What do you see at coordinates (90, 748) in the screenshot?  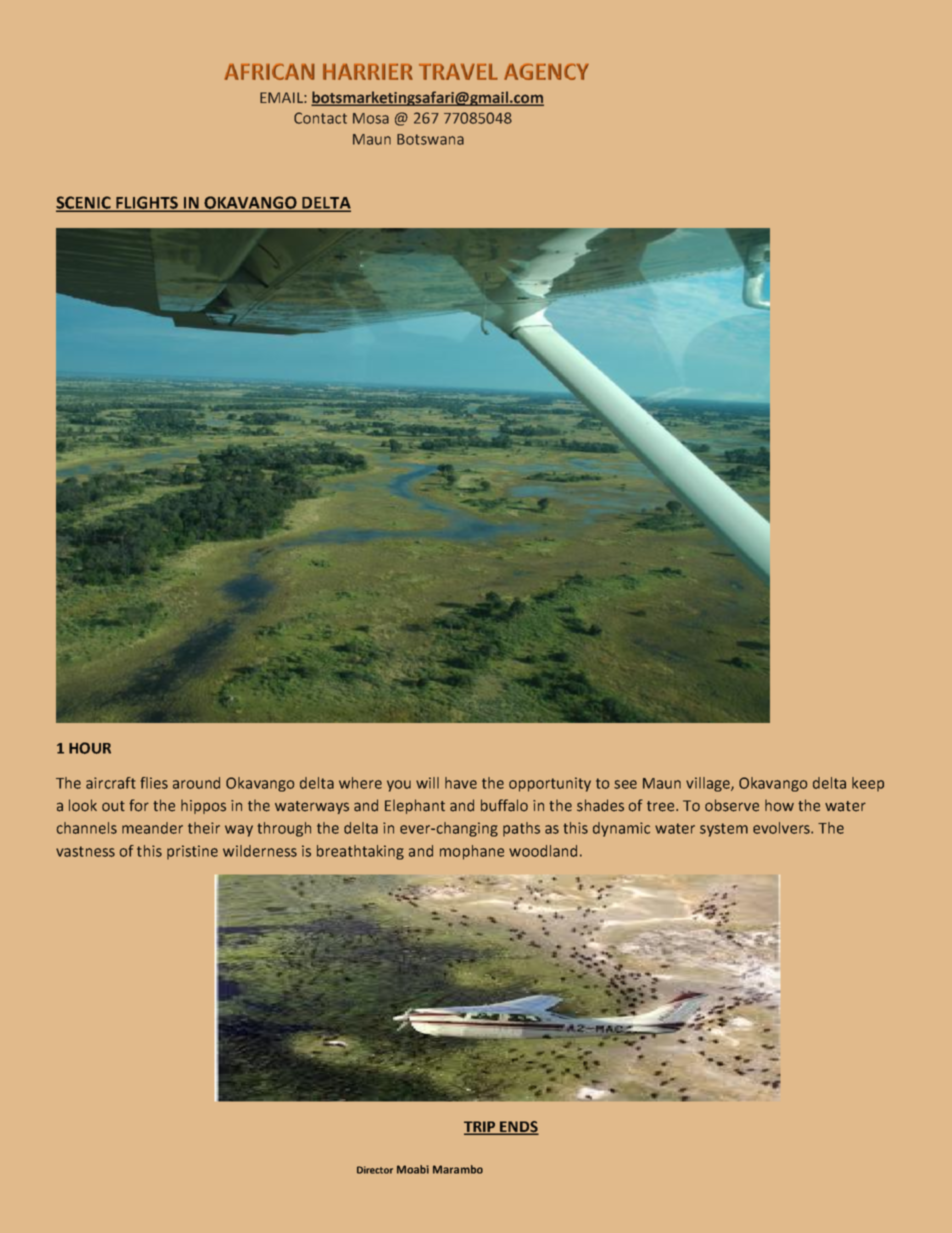 I see `HOUR` at bounding box center [90, 748].
